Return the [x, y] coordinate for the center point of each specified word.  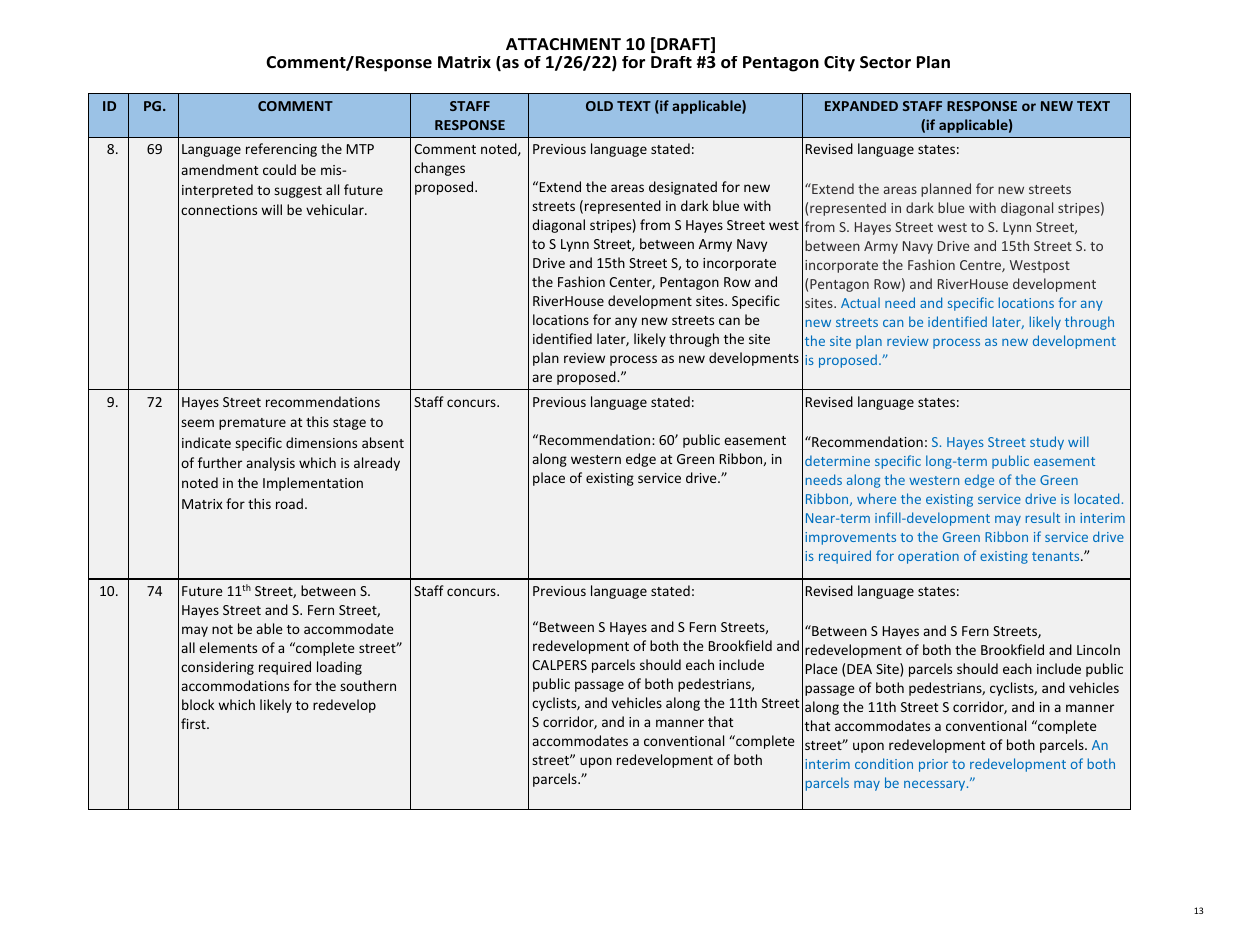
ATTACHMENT [563, 44]
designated [683, 188]
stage [349, 424]
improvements [850, 538]
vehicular [336, 209]
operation [928, 557]
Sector [885, 62]
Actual [860, 302]
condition [884, 763]
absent [383, 442]
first [194, 723]
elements [228, 647]
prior [933, 765]
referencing [281, 150]
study [1047, 443]
